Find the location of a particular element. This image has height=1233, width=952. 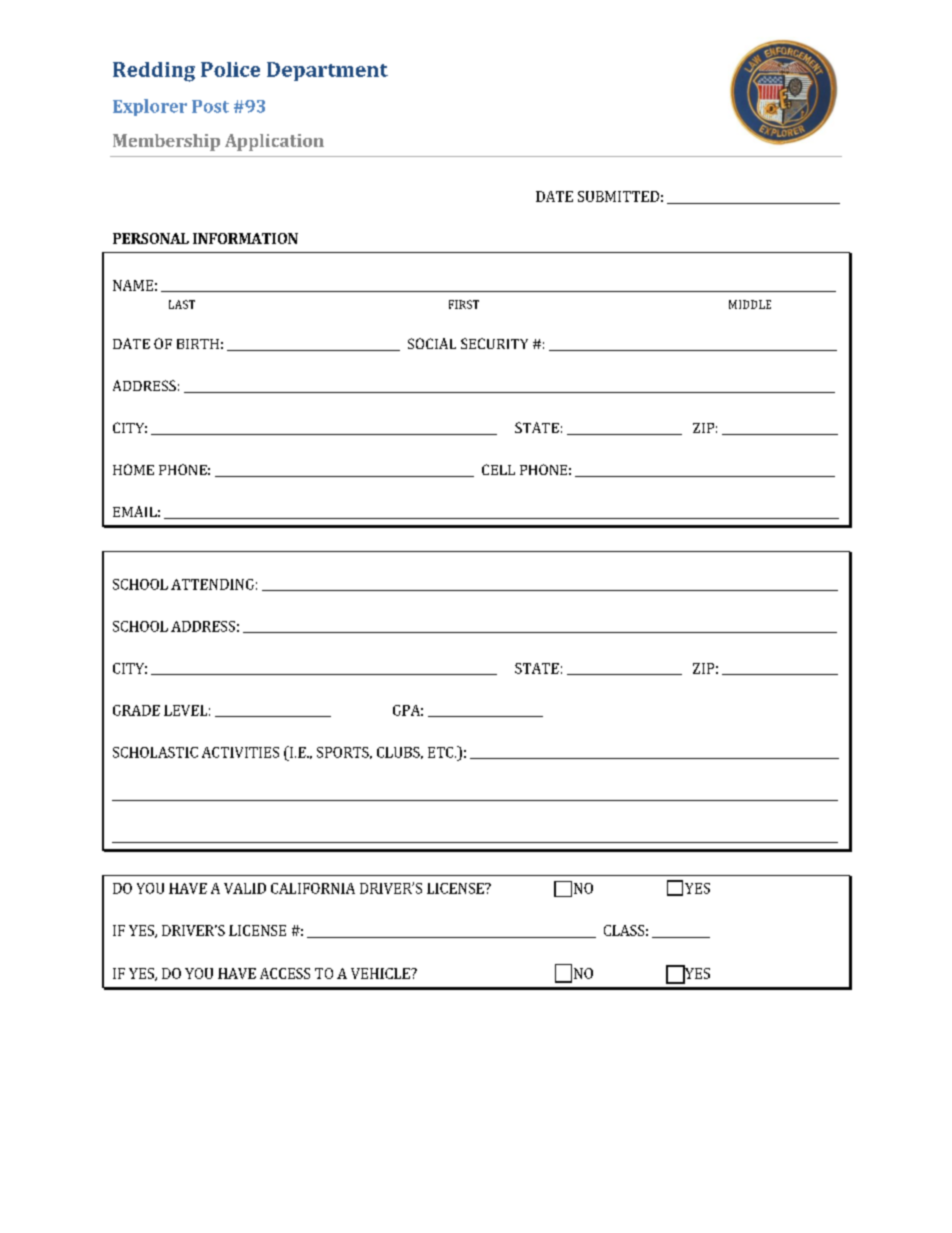

ACCESS is located at coordinates (285, 973).
